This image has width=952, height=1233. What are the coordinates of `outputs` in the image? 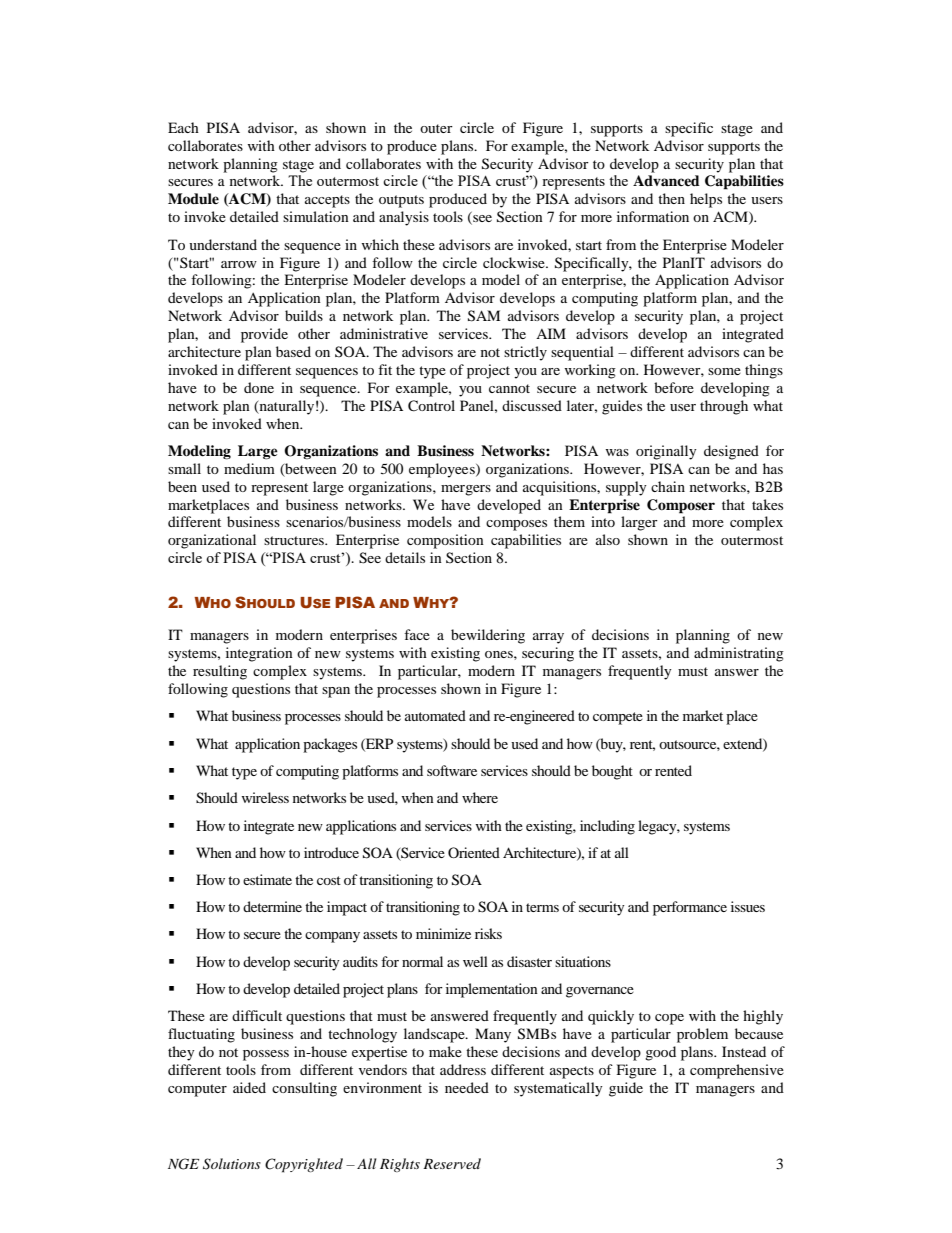 It's located at (401, 201).
